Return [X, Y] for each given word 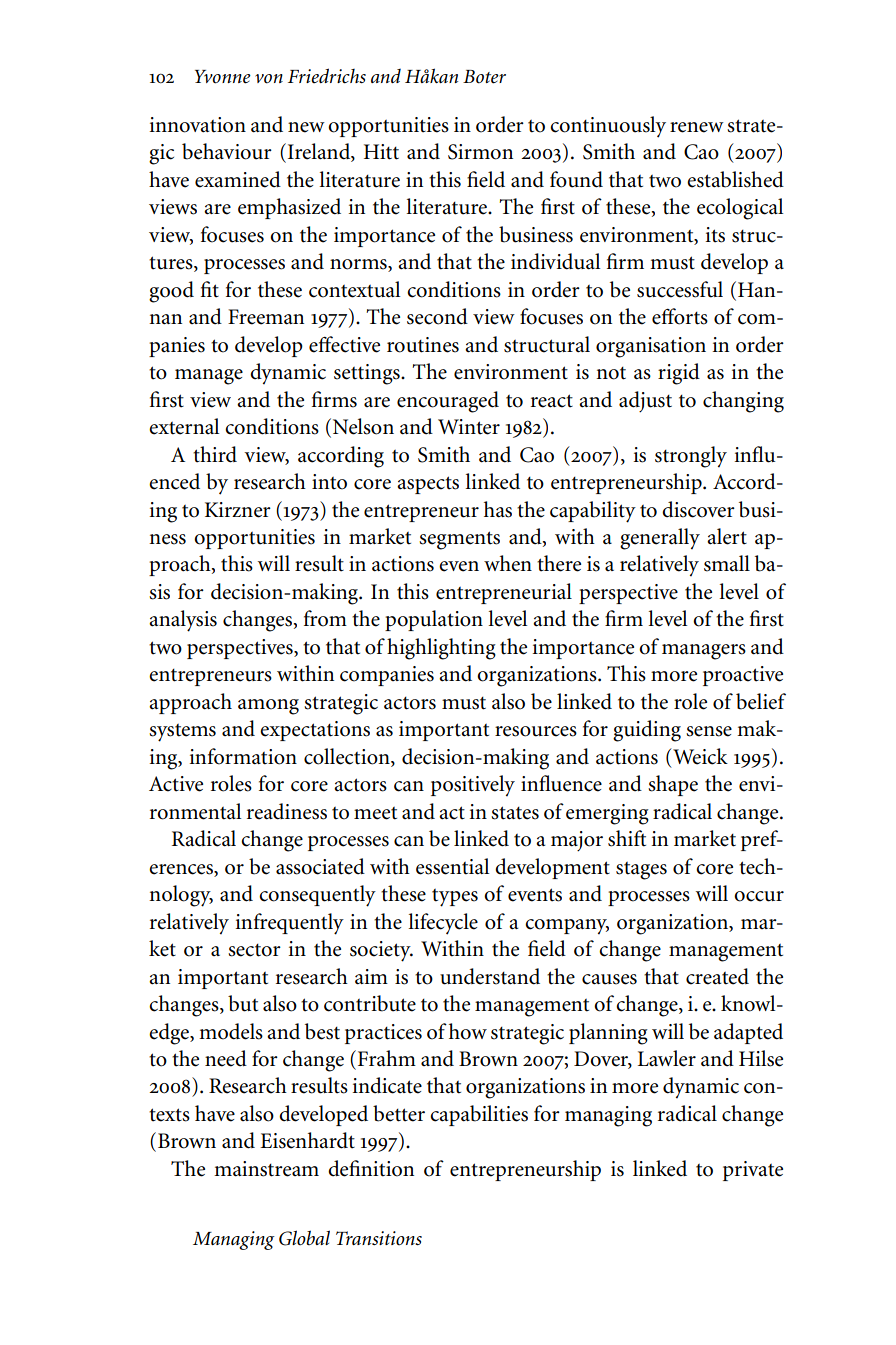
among [268, 707]
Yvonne [223, 77]
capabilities [479, 1115]
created [717, 976]
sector [254, 950]
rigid [679, 374]
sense [709, 731]
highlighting [441, 649]
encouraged [448, 402]
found [576, 179]
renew [697, 127]
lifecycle [443, 924]
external [184, 426]
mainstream [266, 1169]
